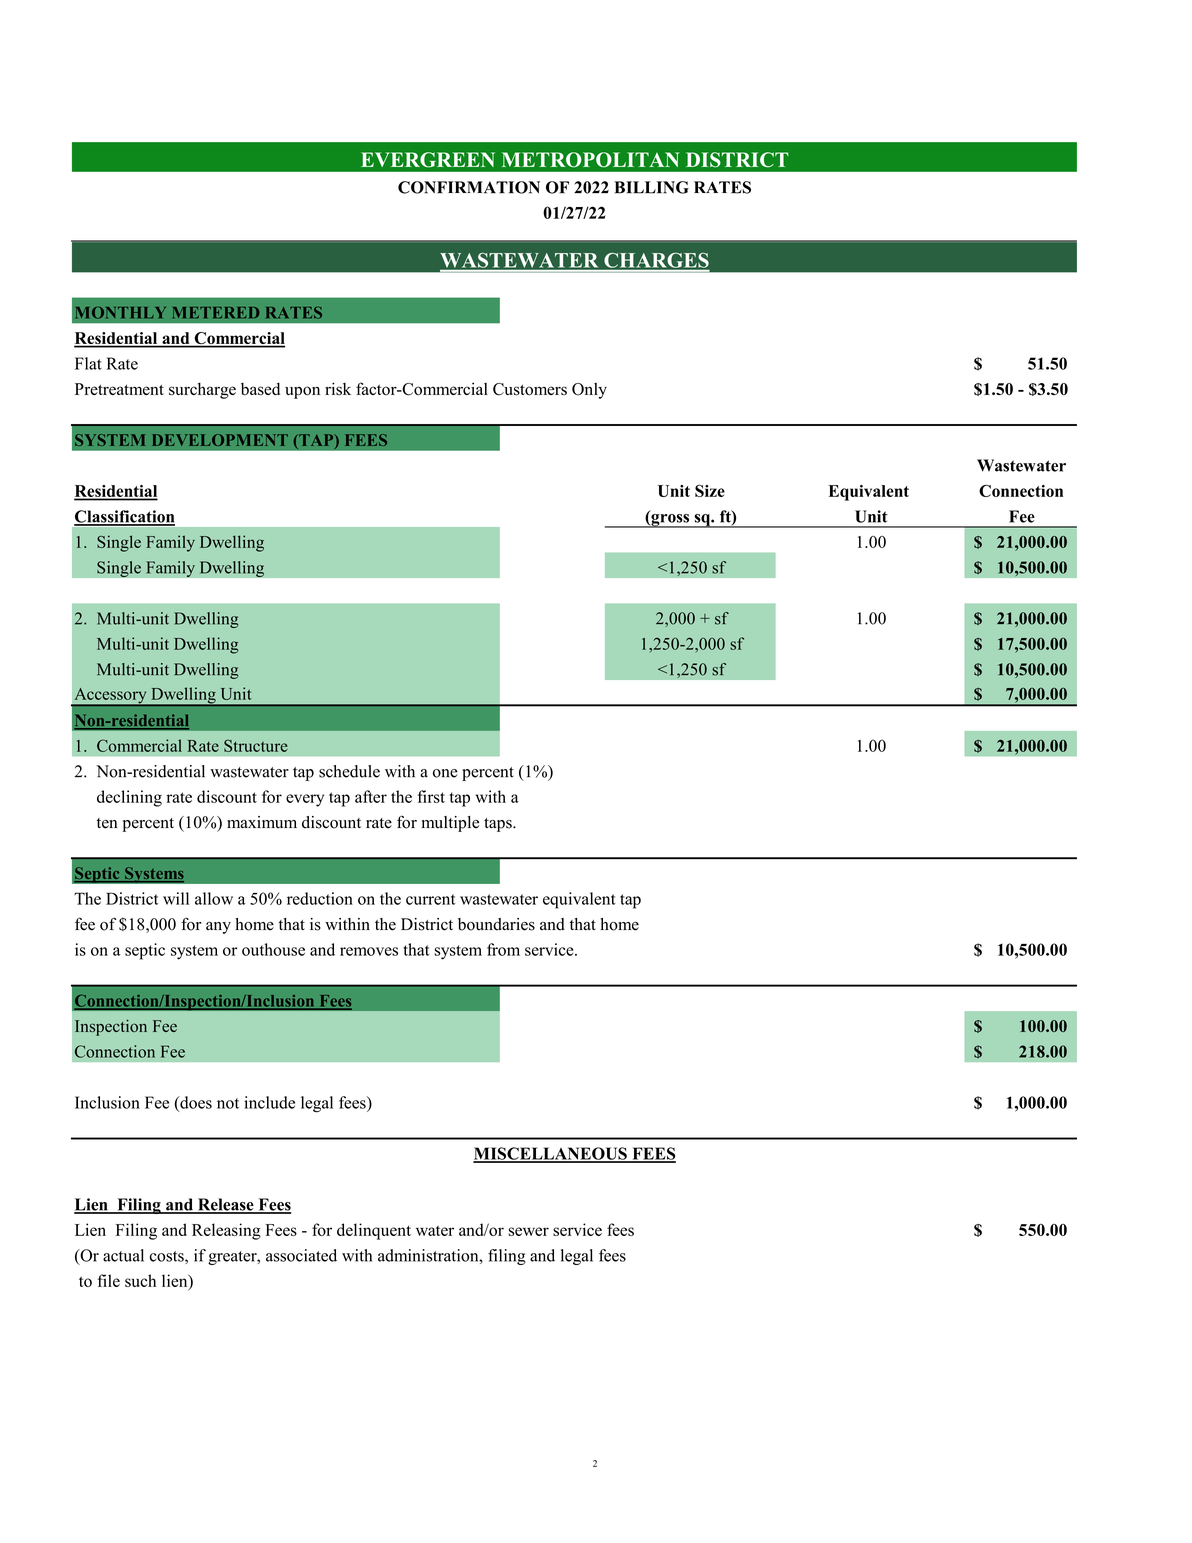 The width and height of the image is (1192, 1543). I want to click on taps, so click(499, 825).
